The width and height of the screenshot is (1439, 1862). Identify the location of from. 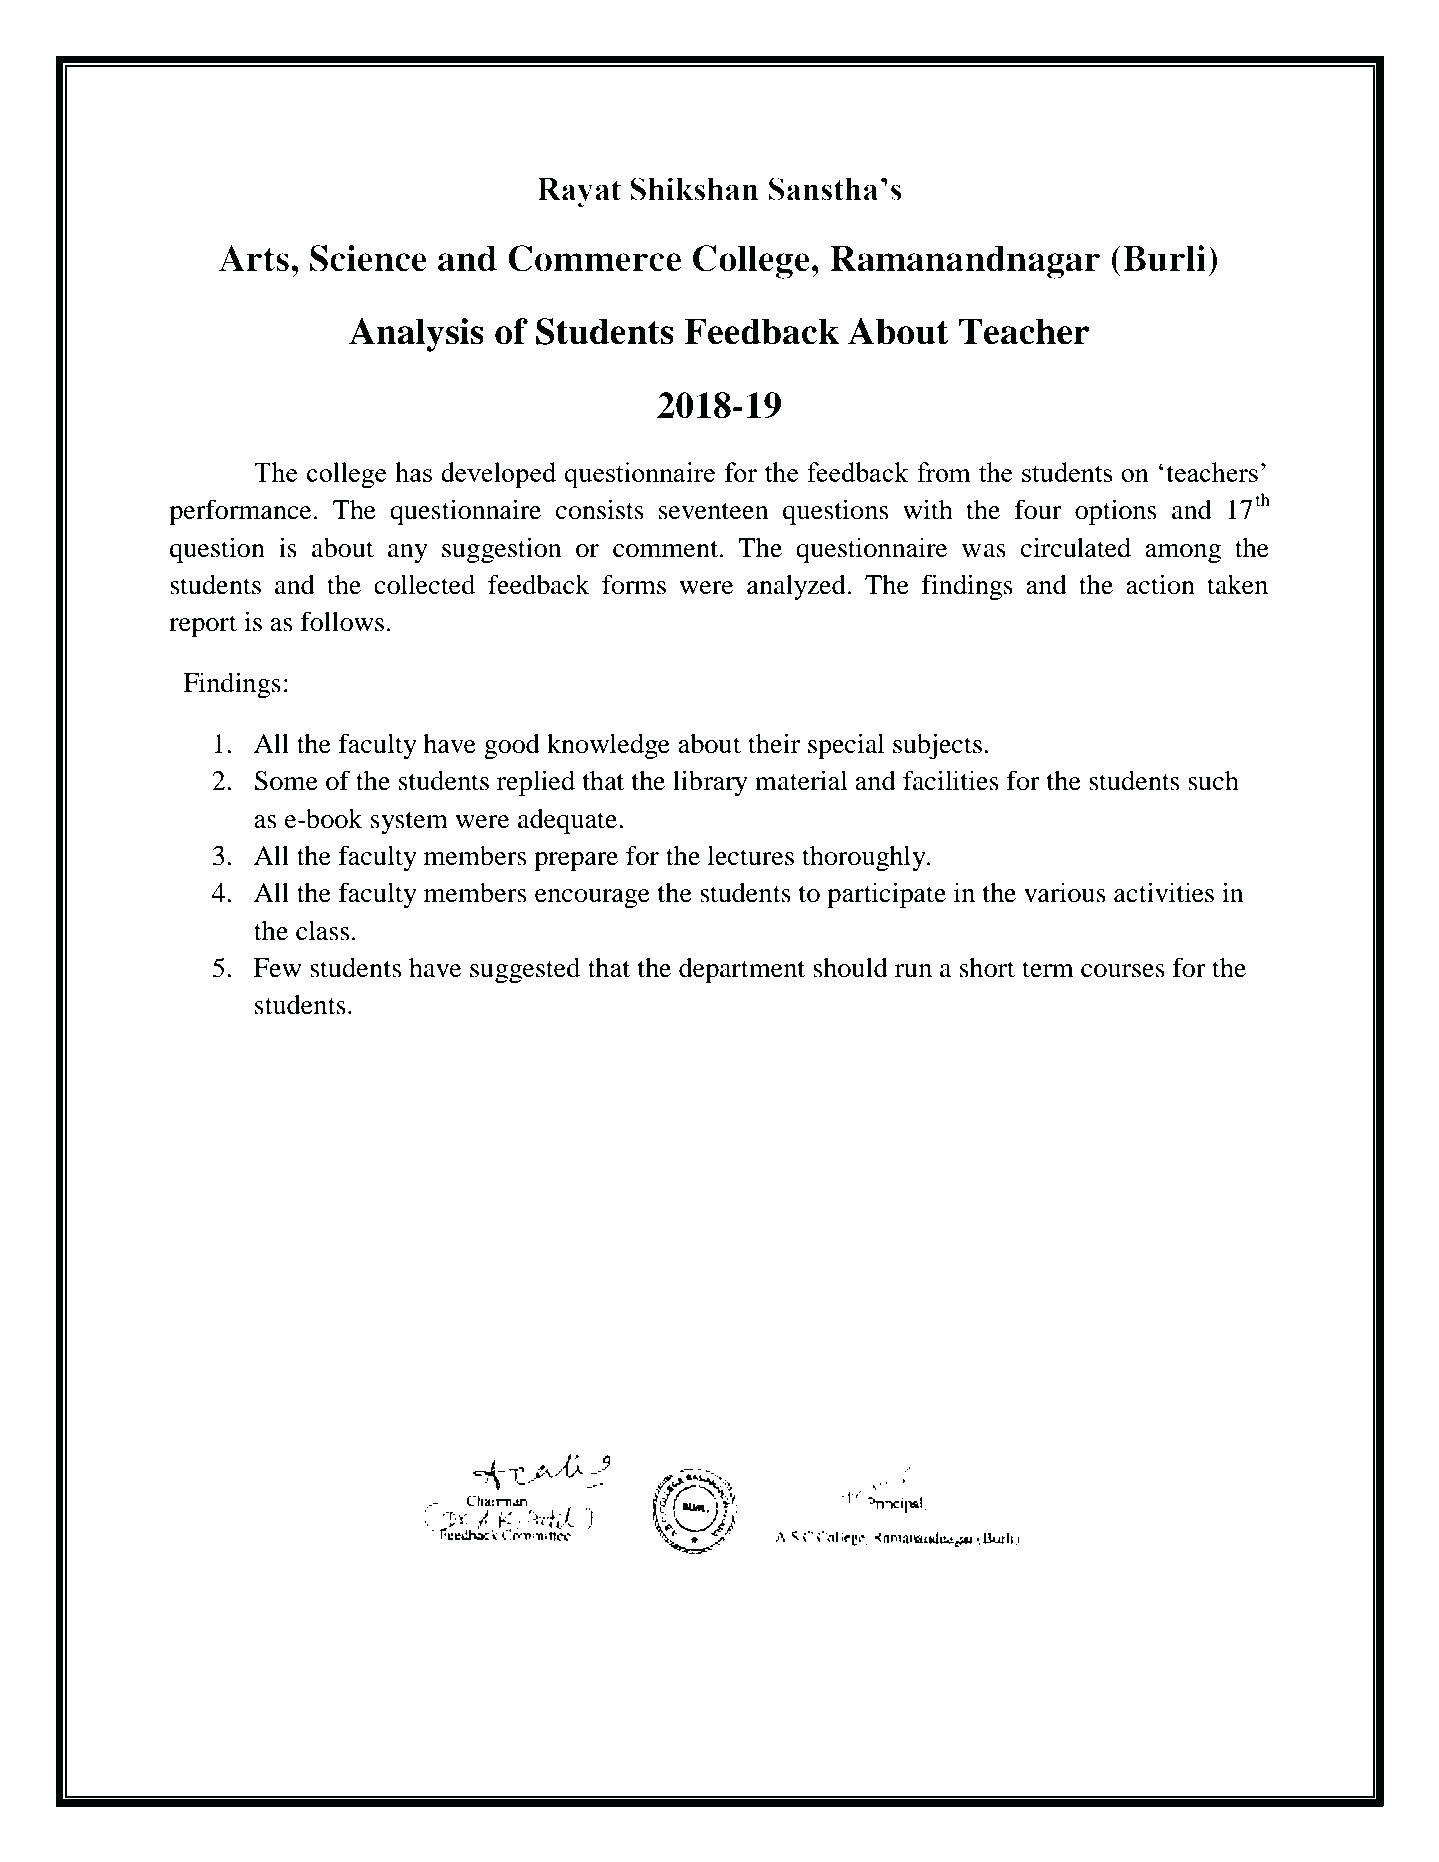
(944, 472).
